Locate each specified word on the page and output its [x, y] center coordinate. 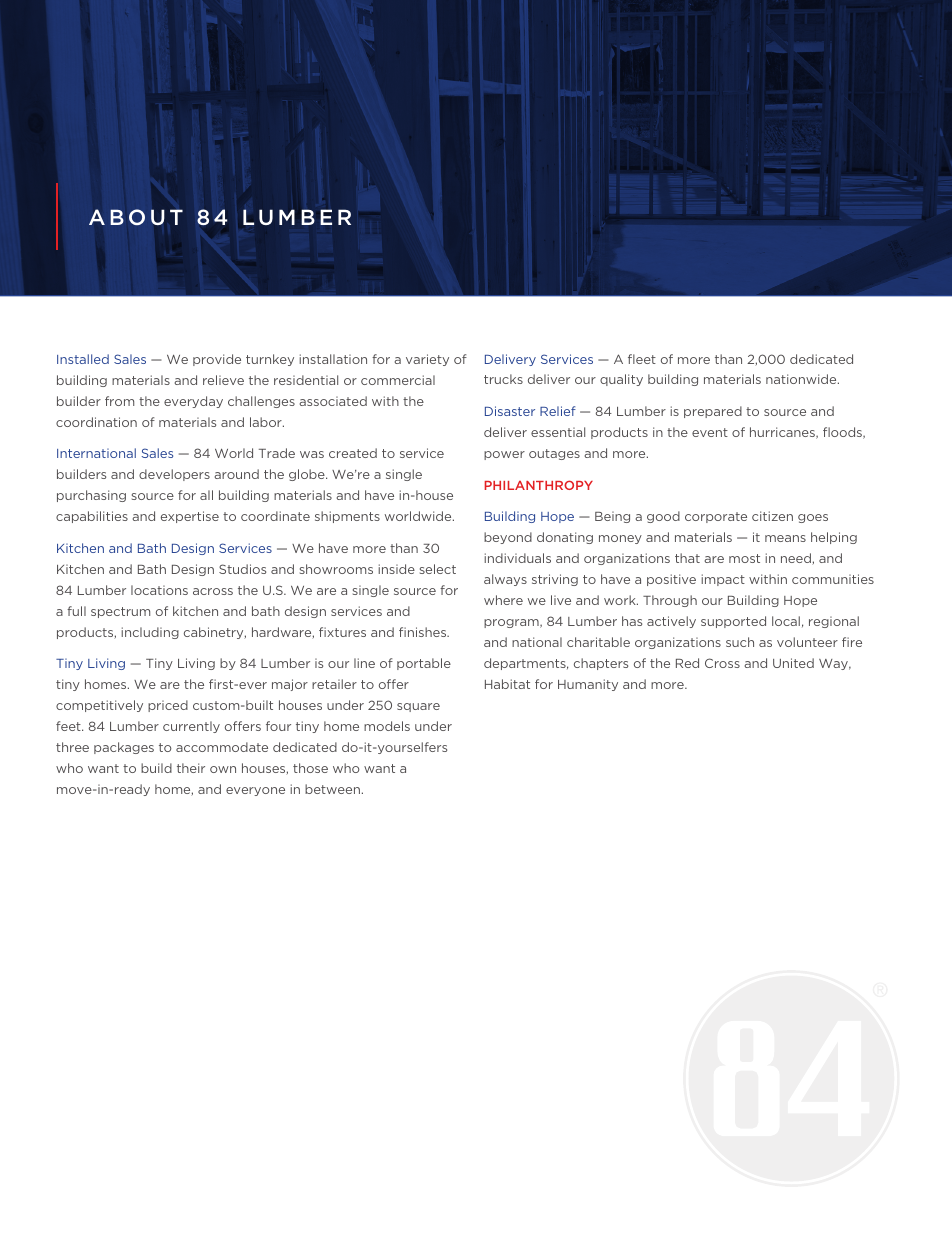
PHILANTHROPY [538, 485]
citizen [772, 516]
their [191, 768]
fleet [642, 359]
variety [427, 360]
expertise [190, 517]
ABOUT [136, 217]
